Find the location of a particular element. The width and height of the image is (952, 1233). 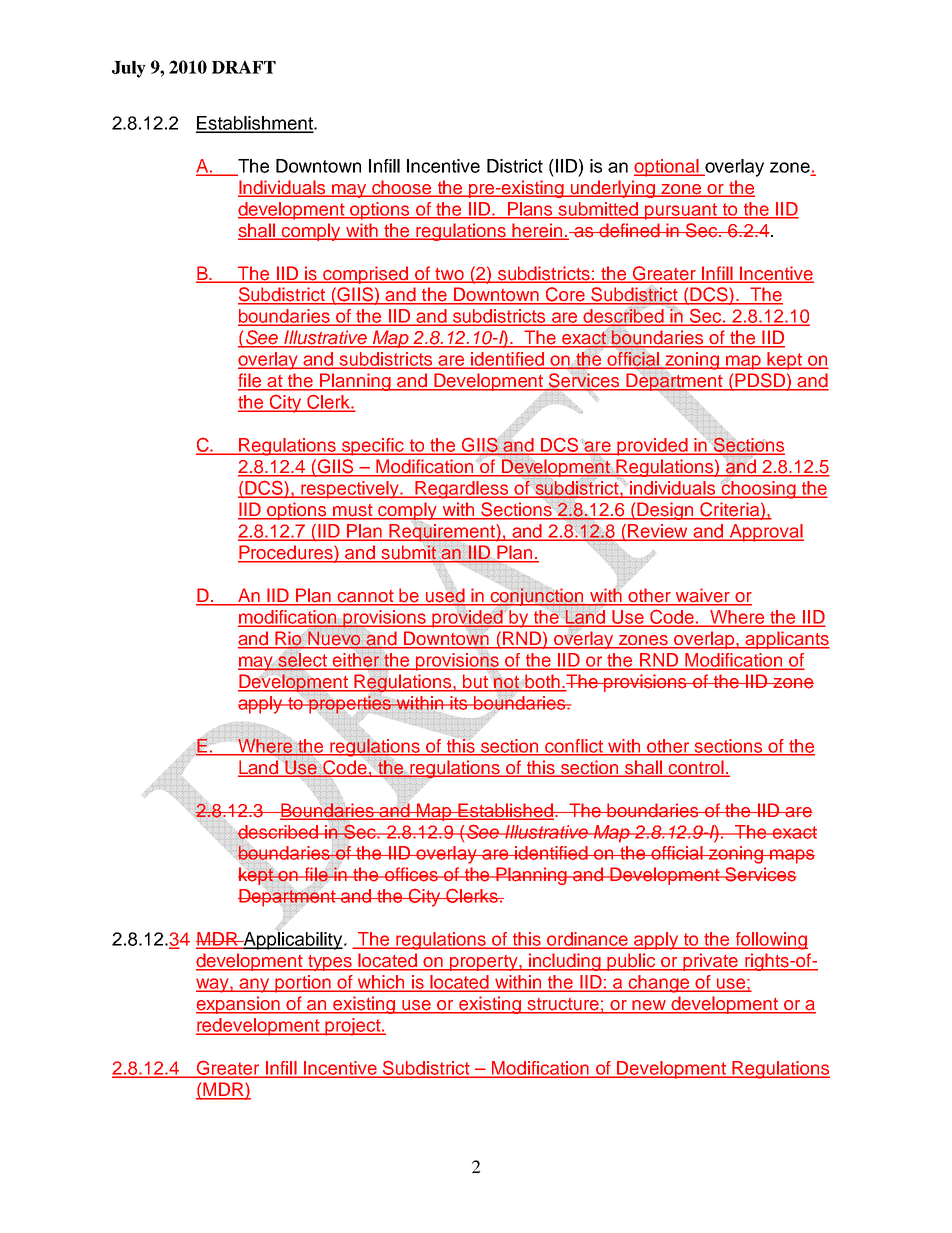

select is located at coordinates (303, 661).
